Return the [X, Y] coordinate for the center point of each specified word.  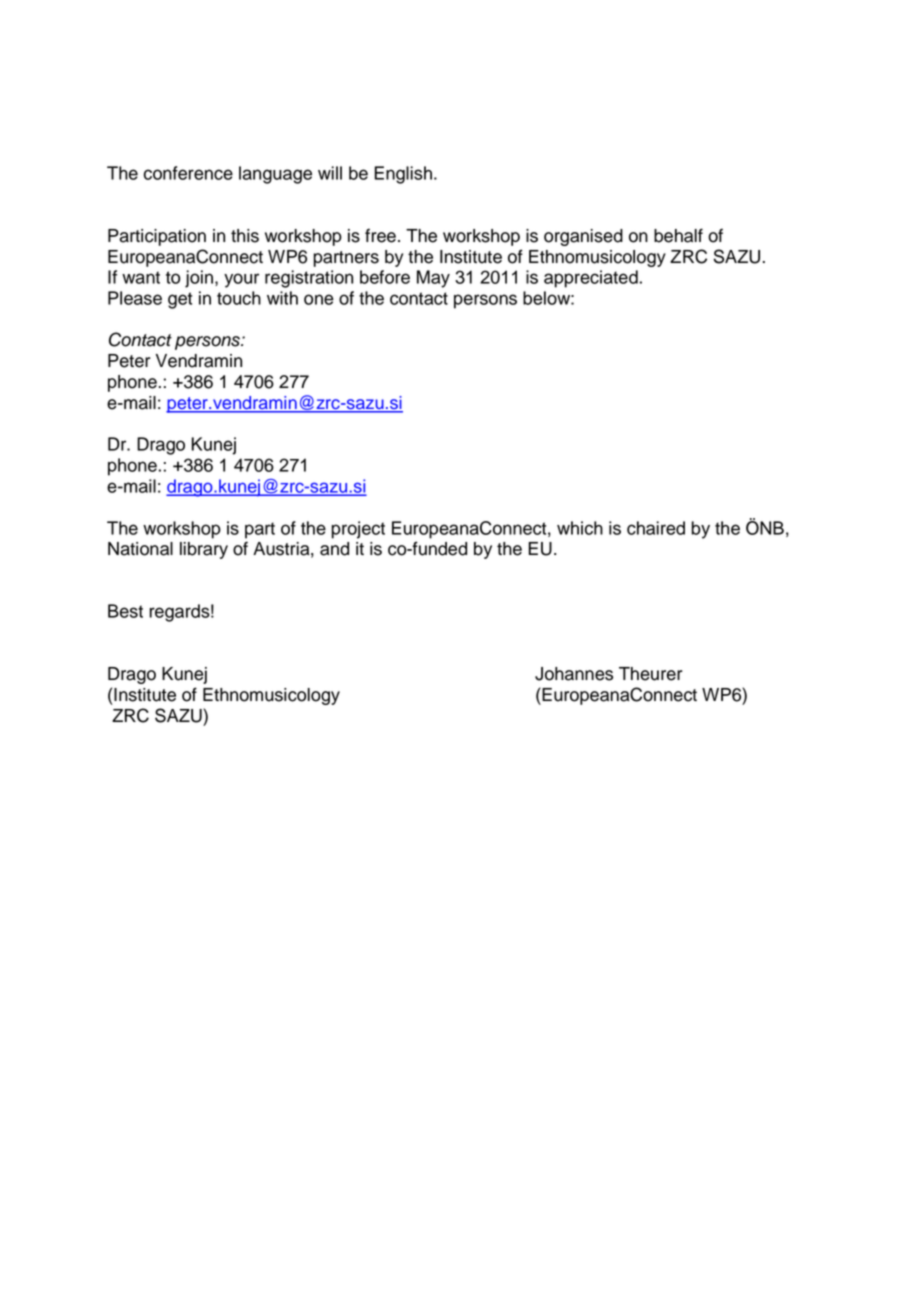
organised [583, 237]
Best [125, 611]
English [403, 175]
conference [188, 173]
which [580, 528]
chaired [656, 528]
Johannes [574, 674]
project [358, 530]
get [180, 300]
